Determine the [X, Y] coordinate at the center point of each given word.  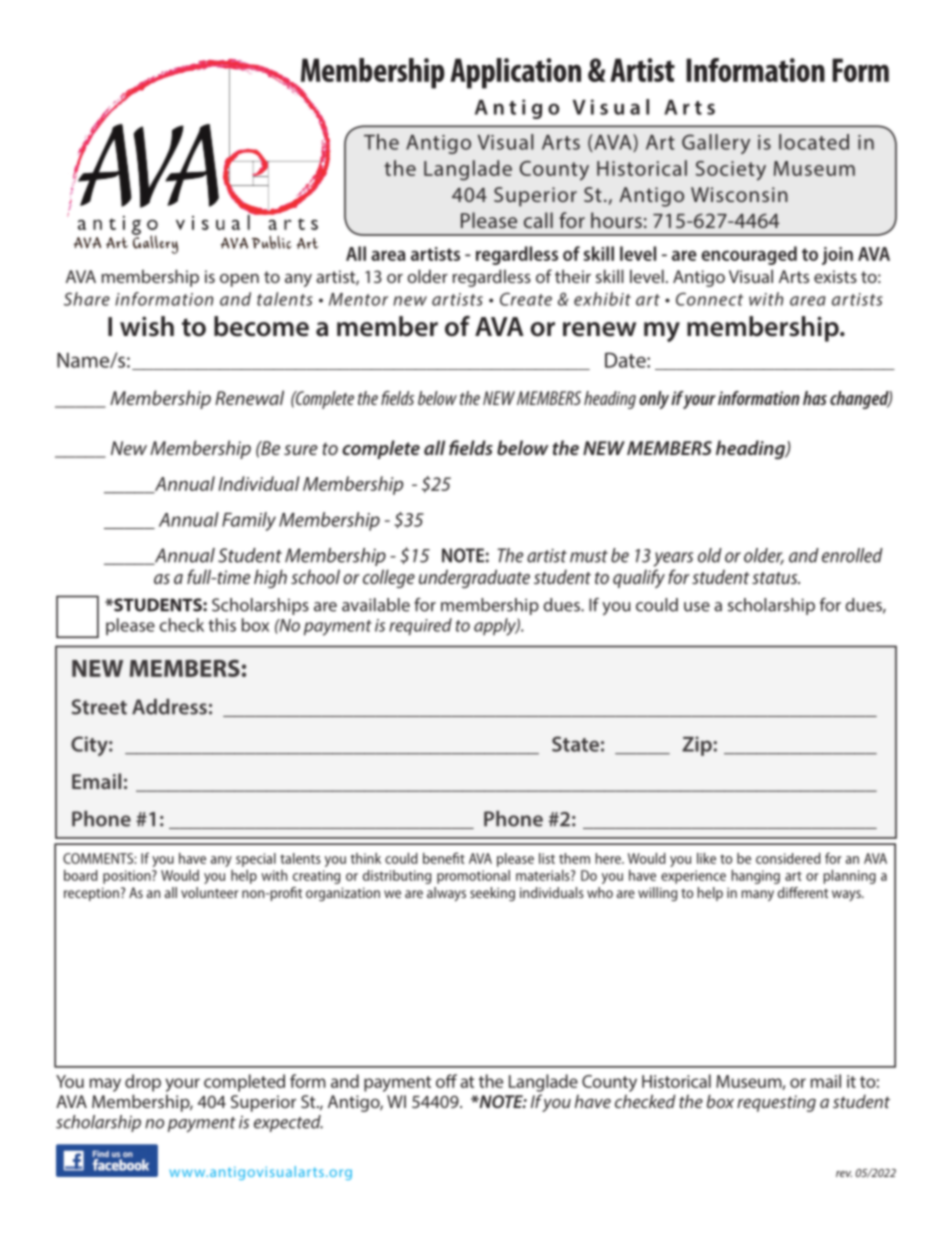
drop [143, 1083]
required [420, 626]
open [239, 280]
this [222, 625]
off [446, 1081]
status [776, 578]
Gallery [716, 144]
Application [515, 73]
